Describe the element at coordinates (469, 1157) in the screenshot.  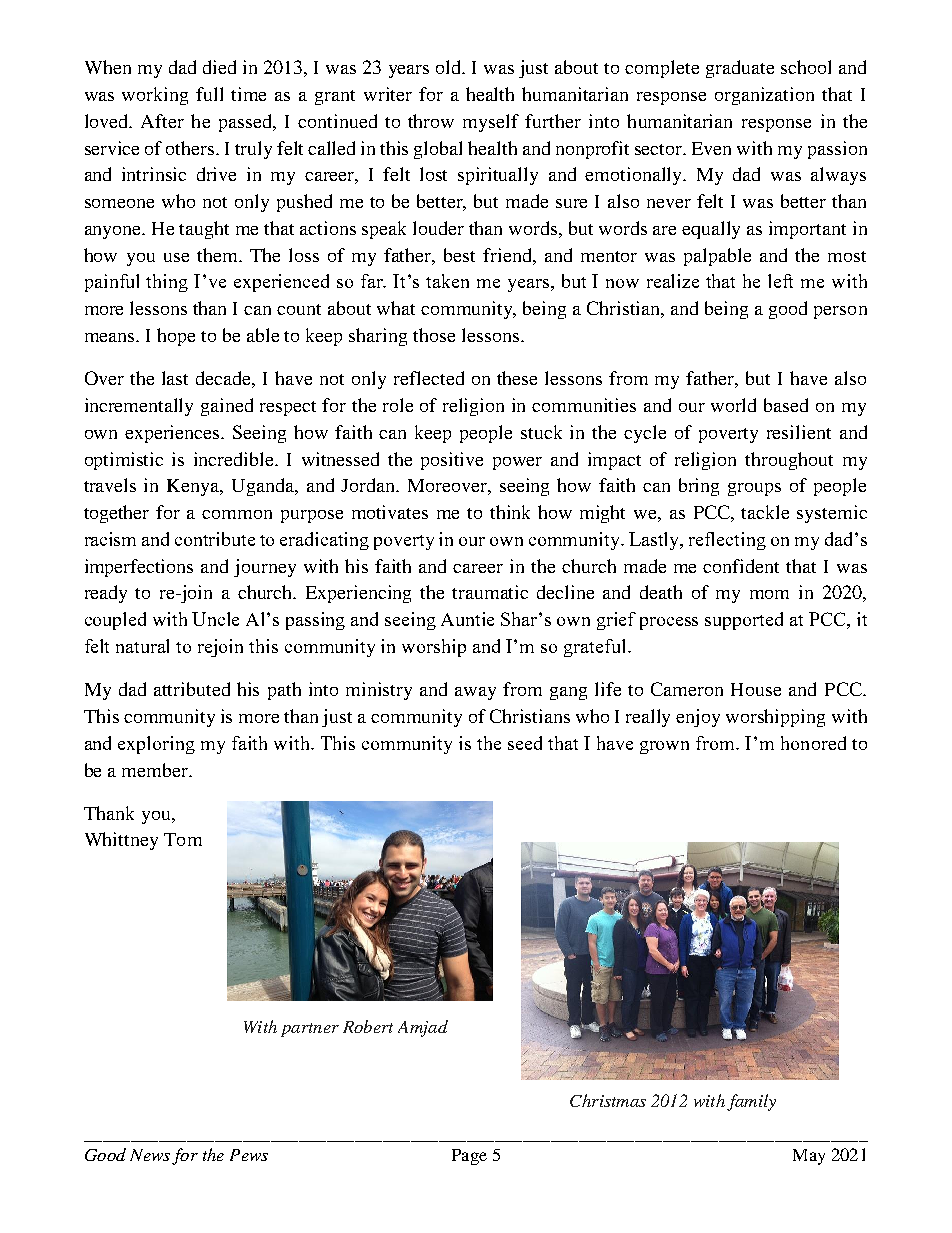
I see `Page` at that location.
